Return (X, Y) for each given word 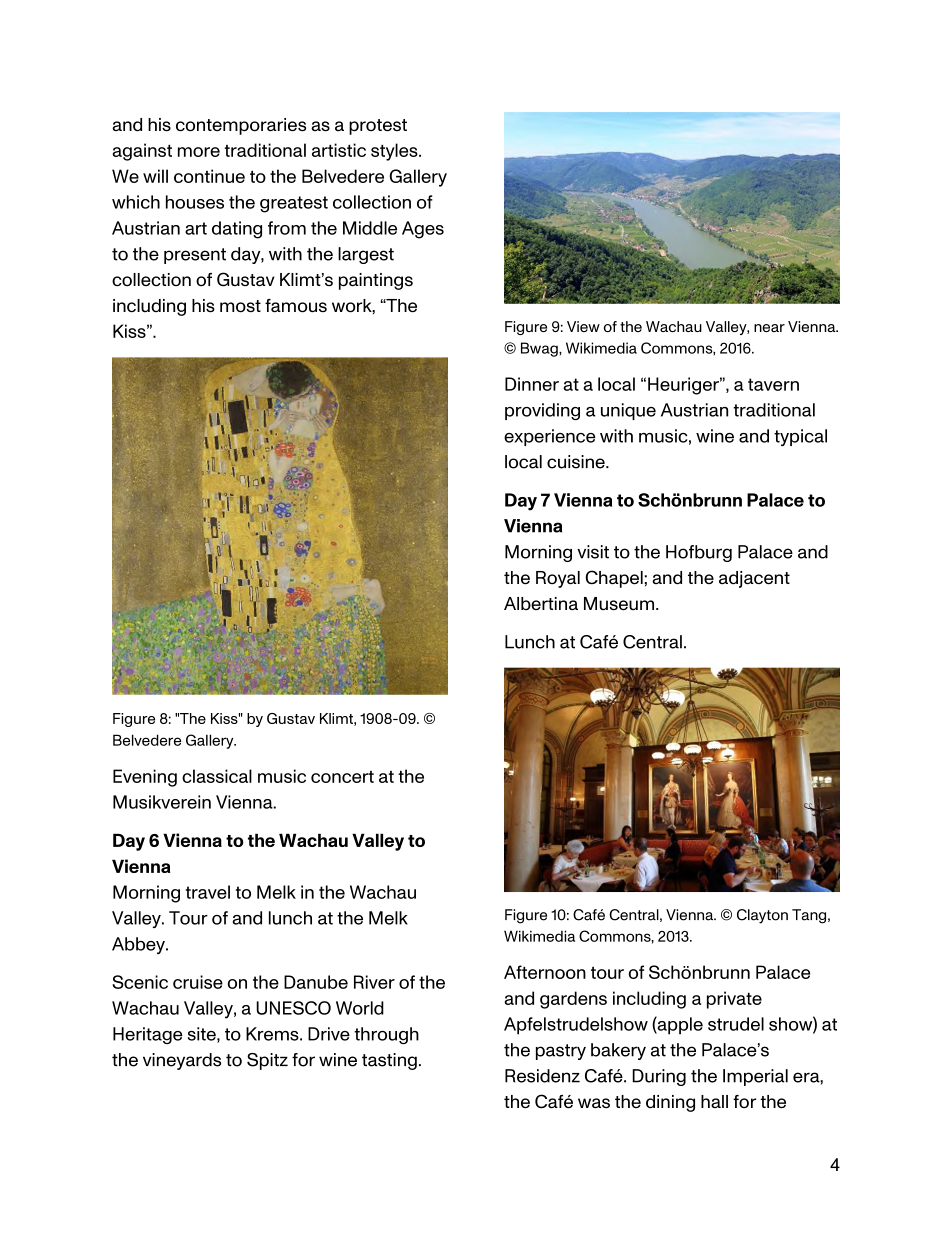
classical (217, 776)
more (199, 152)
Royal (558, 579)
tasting (389, 1061)
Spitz (267, 1061)
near (769, 328)
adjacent (754, 579)
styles (395, 152)
